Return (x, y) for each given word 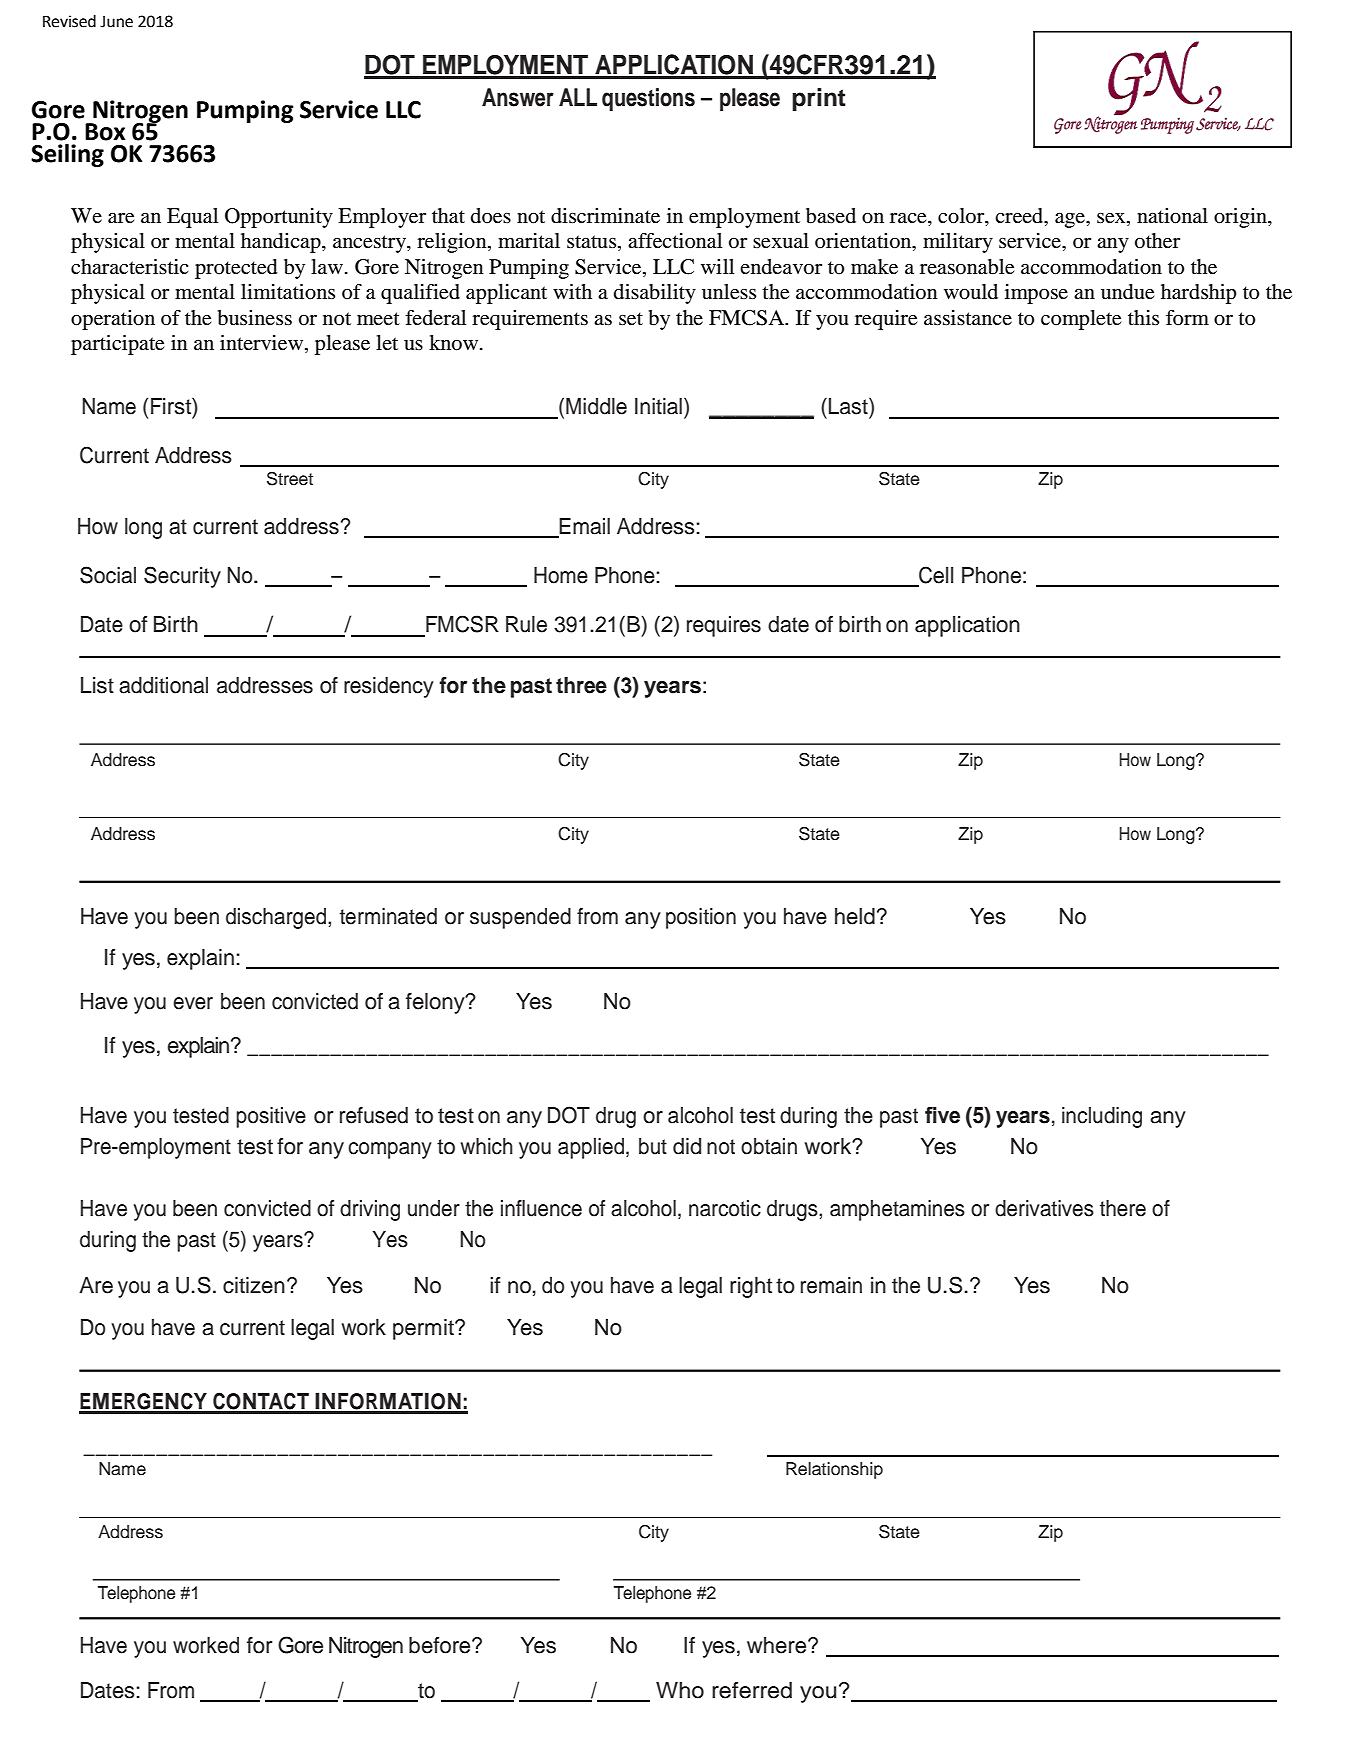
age (1071, 220)
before (441, 1645)
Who (680, 1690)
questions (648, 99)
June (116, 22)
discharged (276, 918)
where (778, 1645)
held (855, 916)
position (701, 918)
